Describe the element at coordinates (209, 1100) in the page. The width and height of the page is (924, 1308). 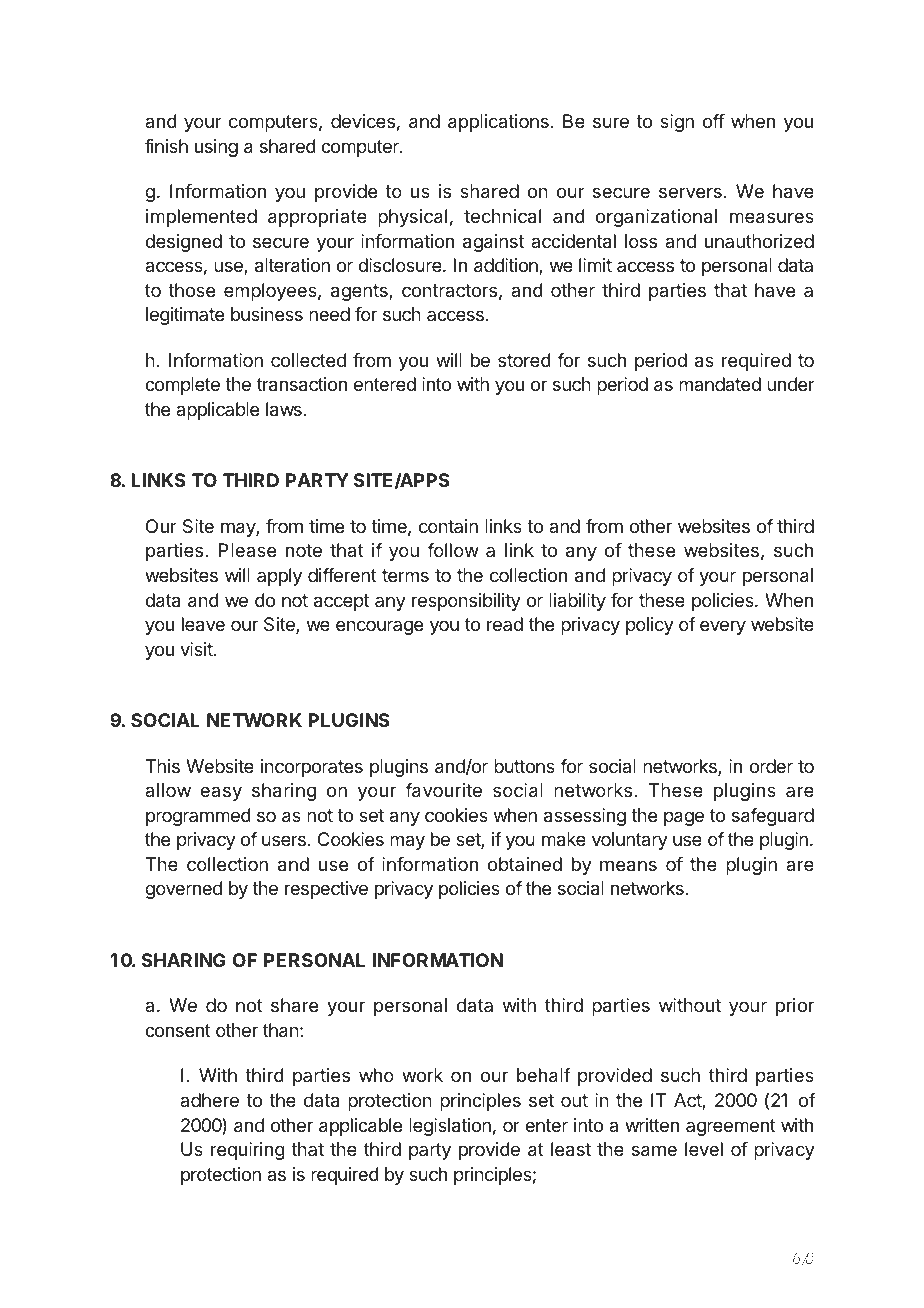
I see `adhere` at that location.
